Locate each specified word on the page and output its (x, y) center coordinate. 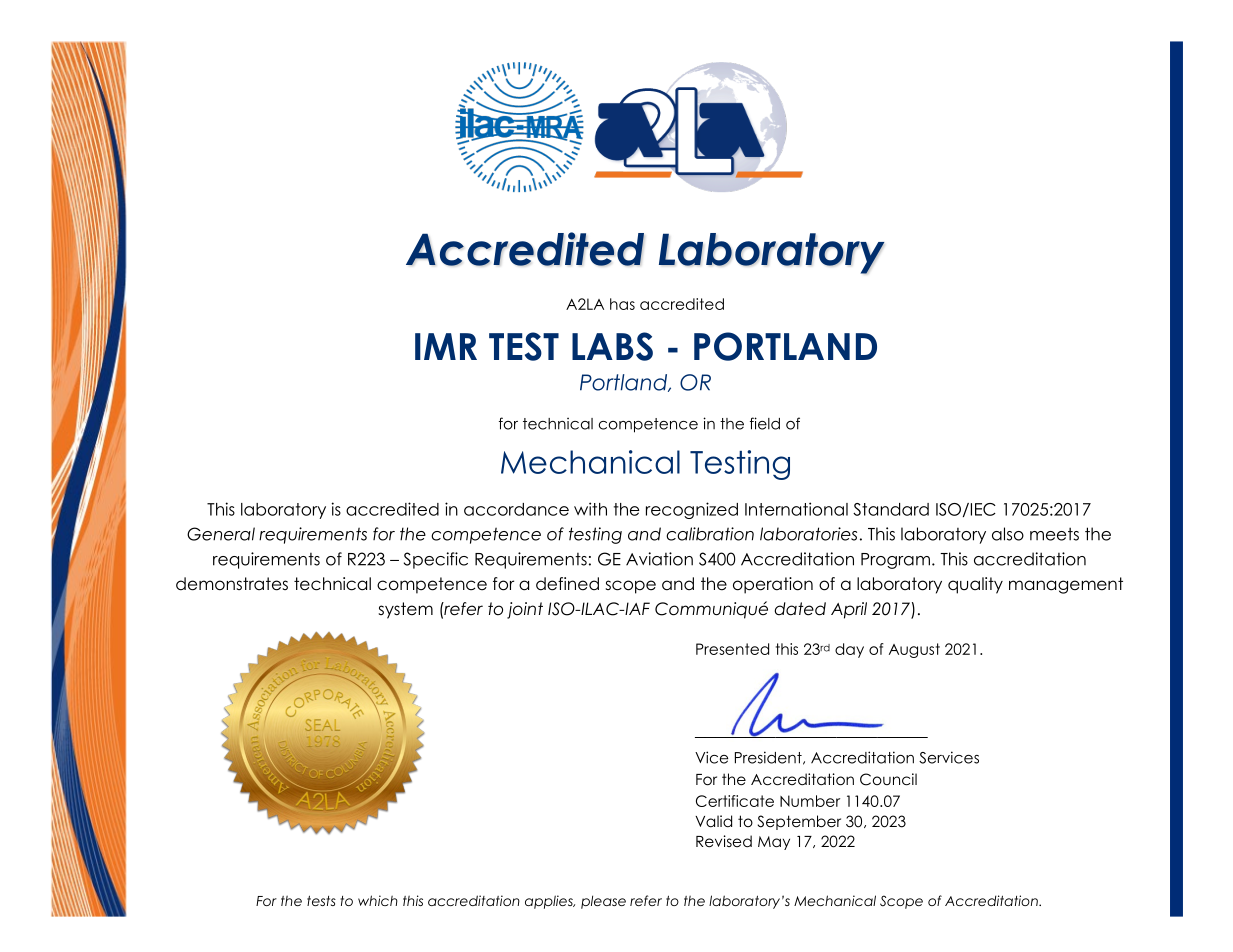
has (622, 304)
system (405, 610)
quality (975, 585)
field (765, 423)
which (378, 900)
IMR (446, 346)
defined (567, 584)
